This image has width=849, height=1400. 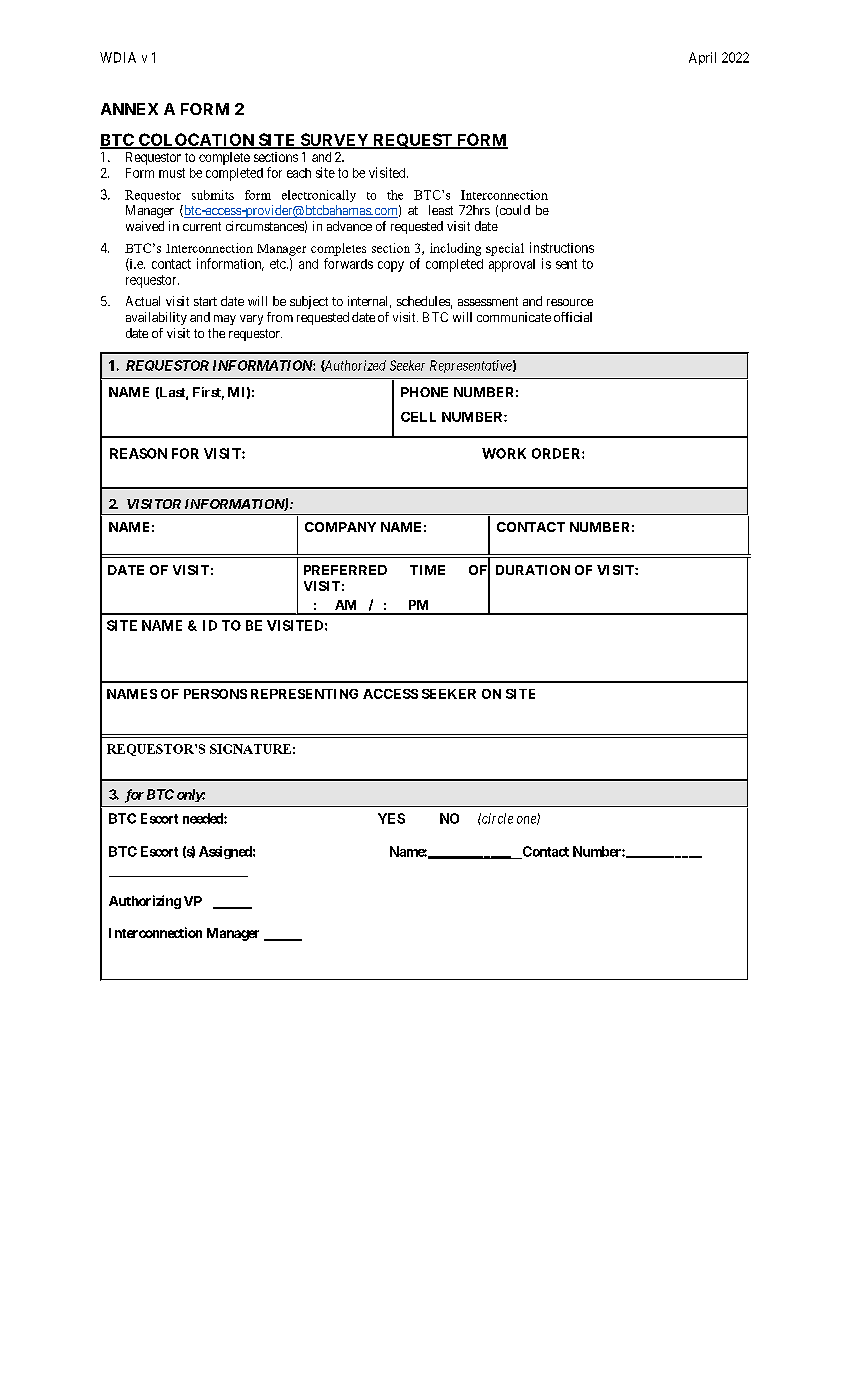 I want to click on PREFERRED, so click(x=345, y=570).
